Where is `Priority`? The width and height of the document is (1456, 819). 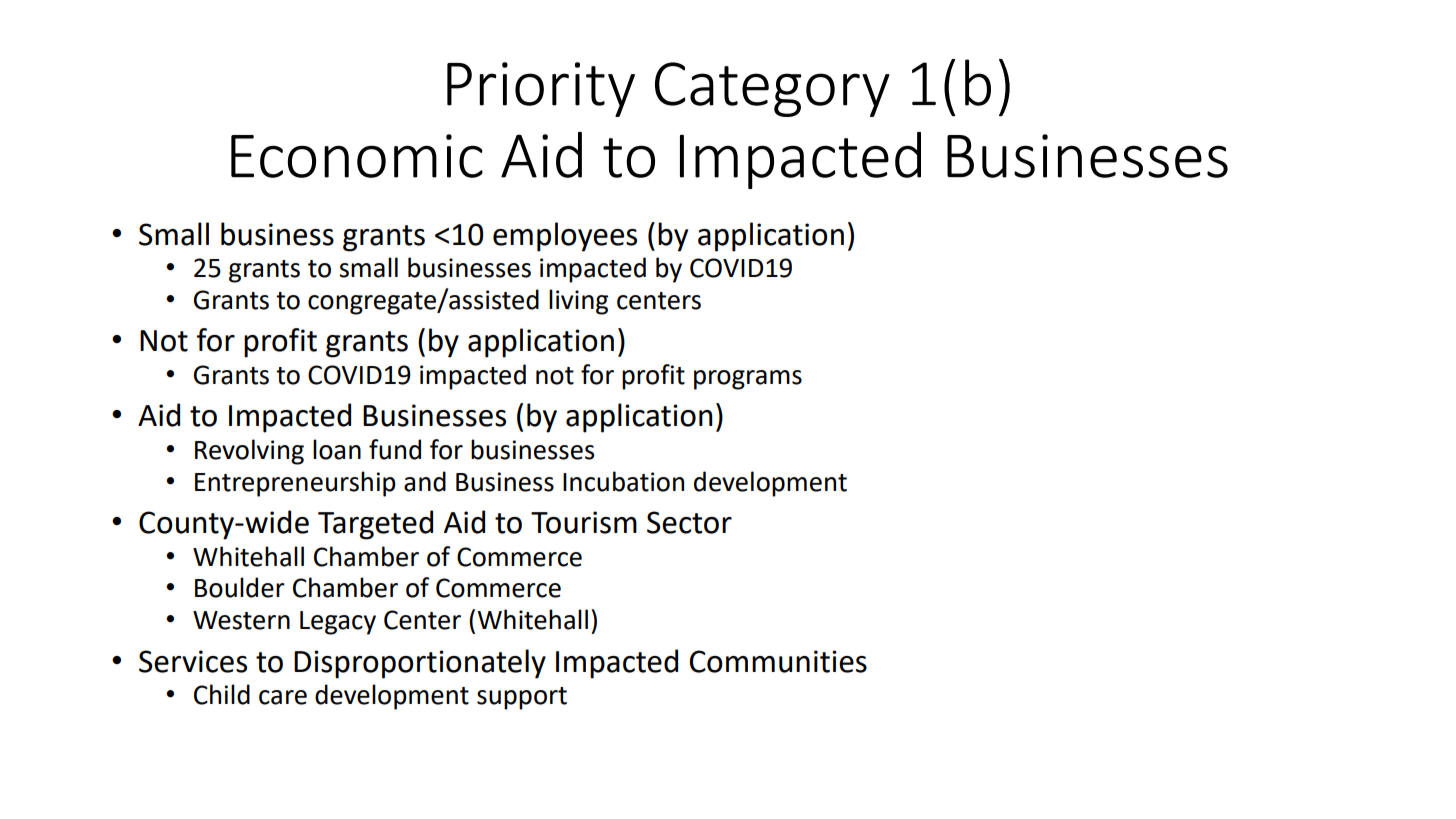
Priority is located at coordinates (541, 89).
